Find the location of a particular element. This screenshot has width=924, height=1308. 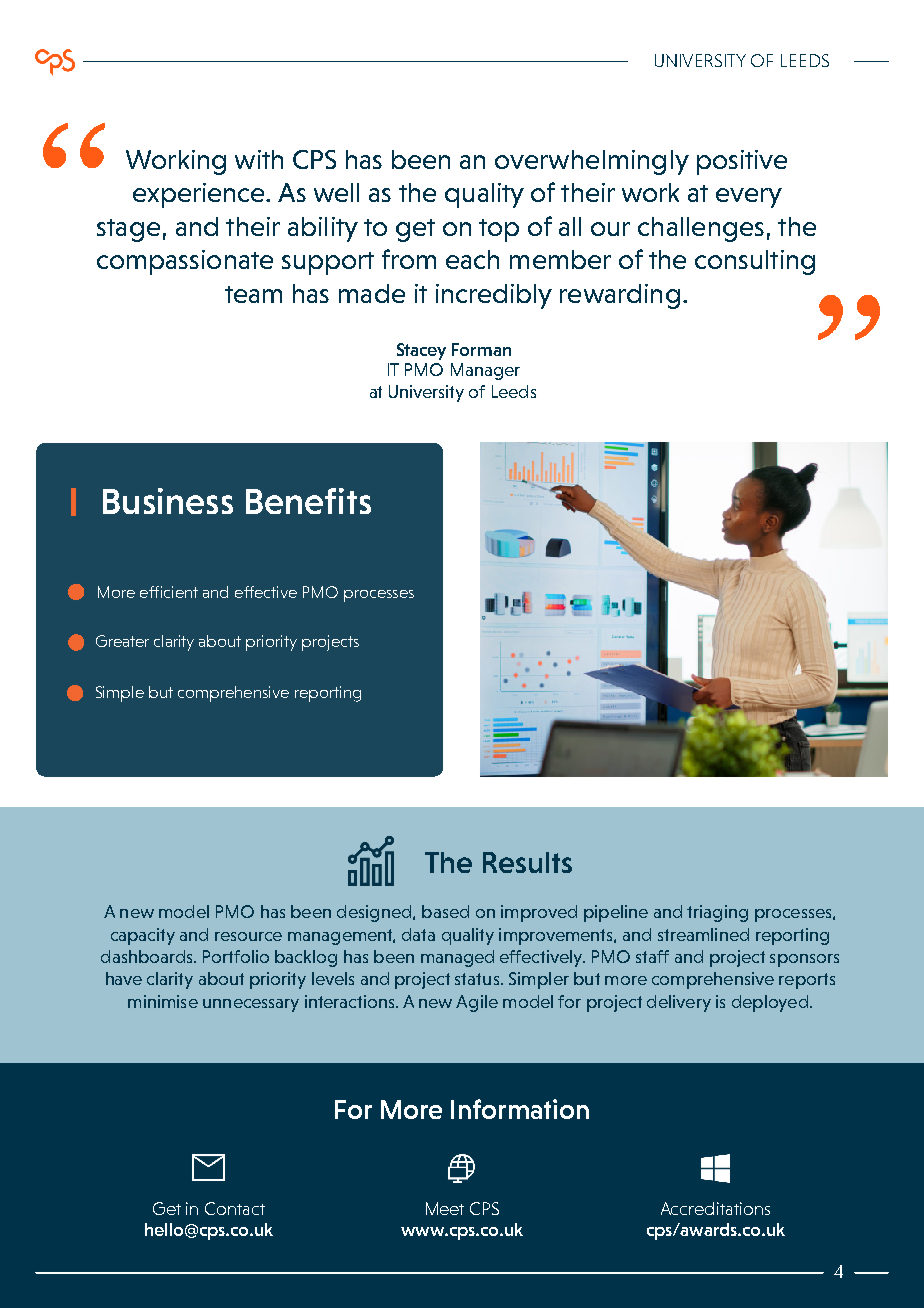

streamlined is located at coordinates (703, 934).
